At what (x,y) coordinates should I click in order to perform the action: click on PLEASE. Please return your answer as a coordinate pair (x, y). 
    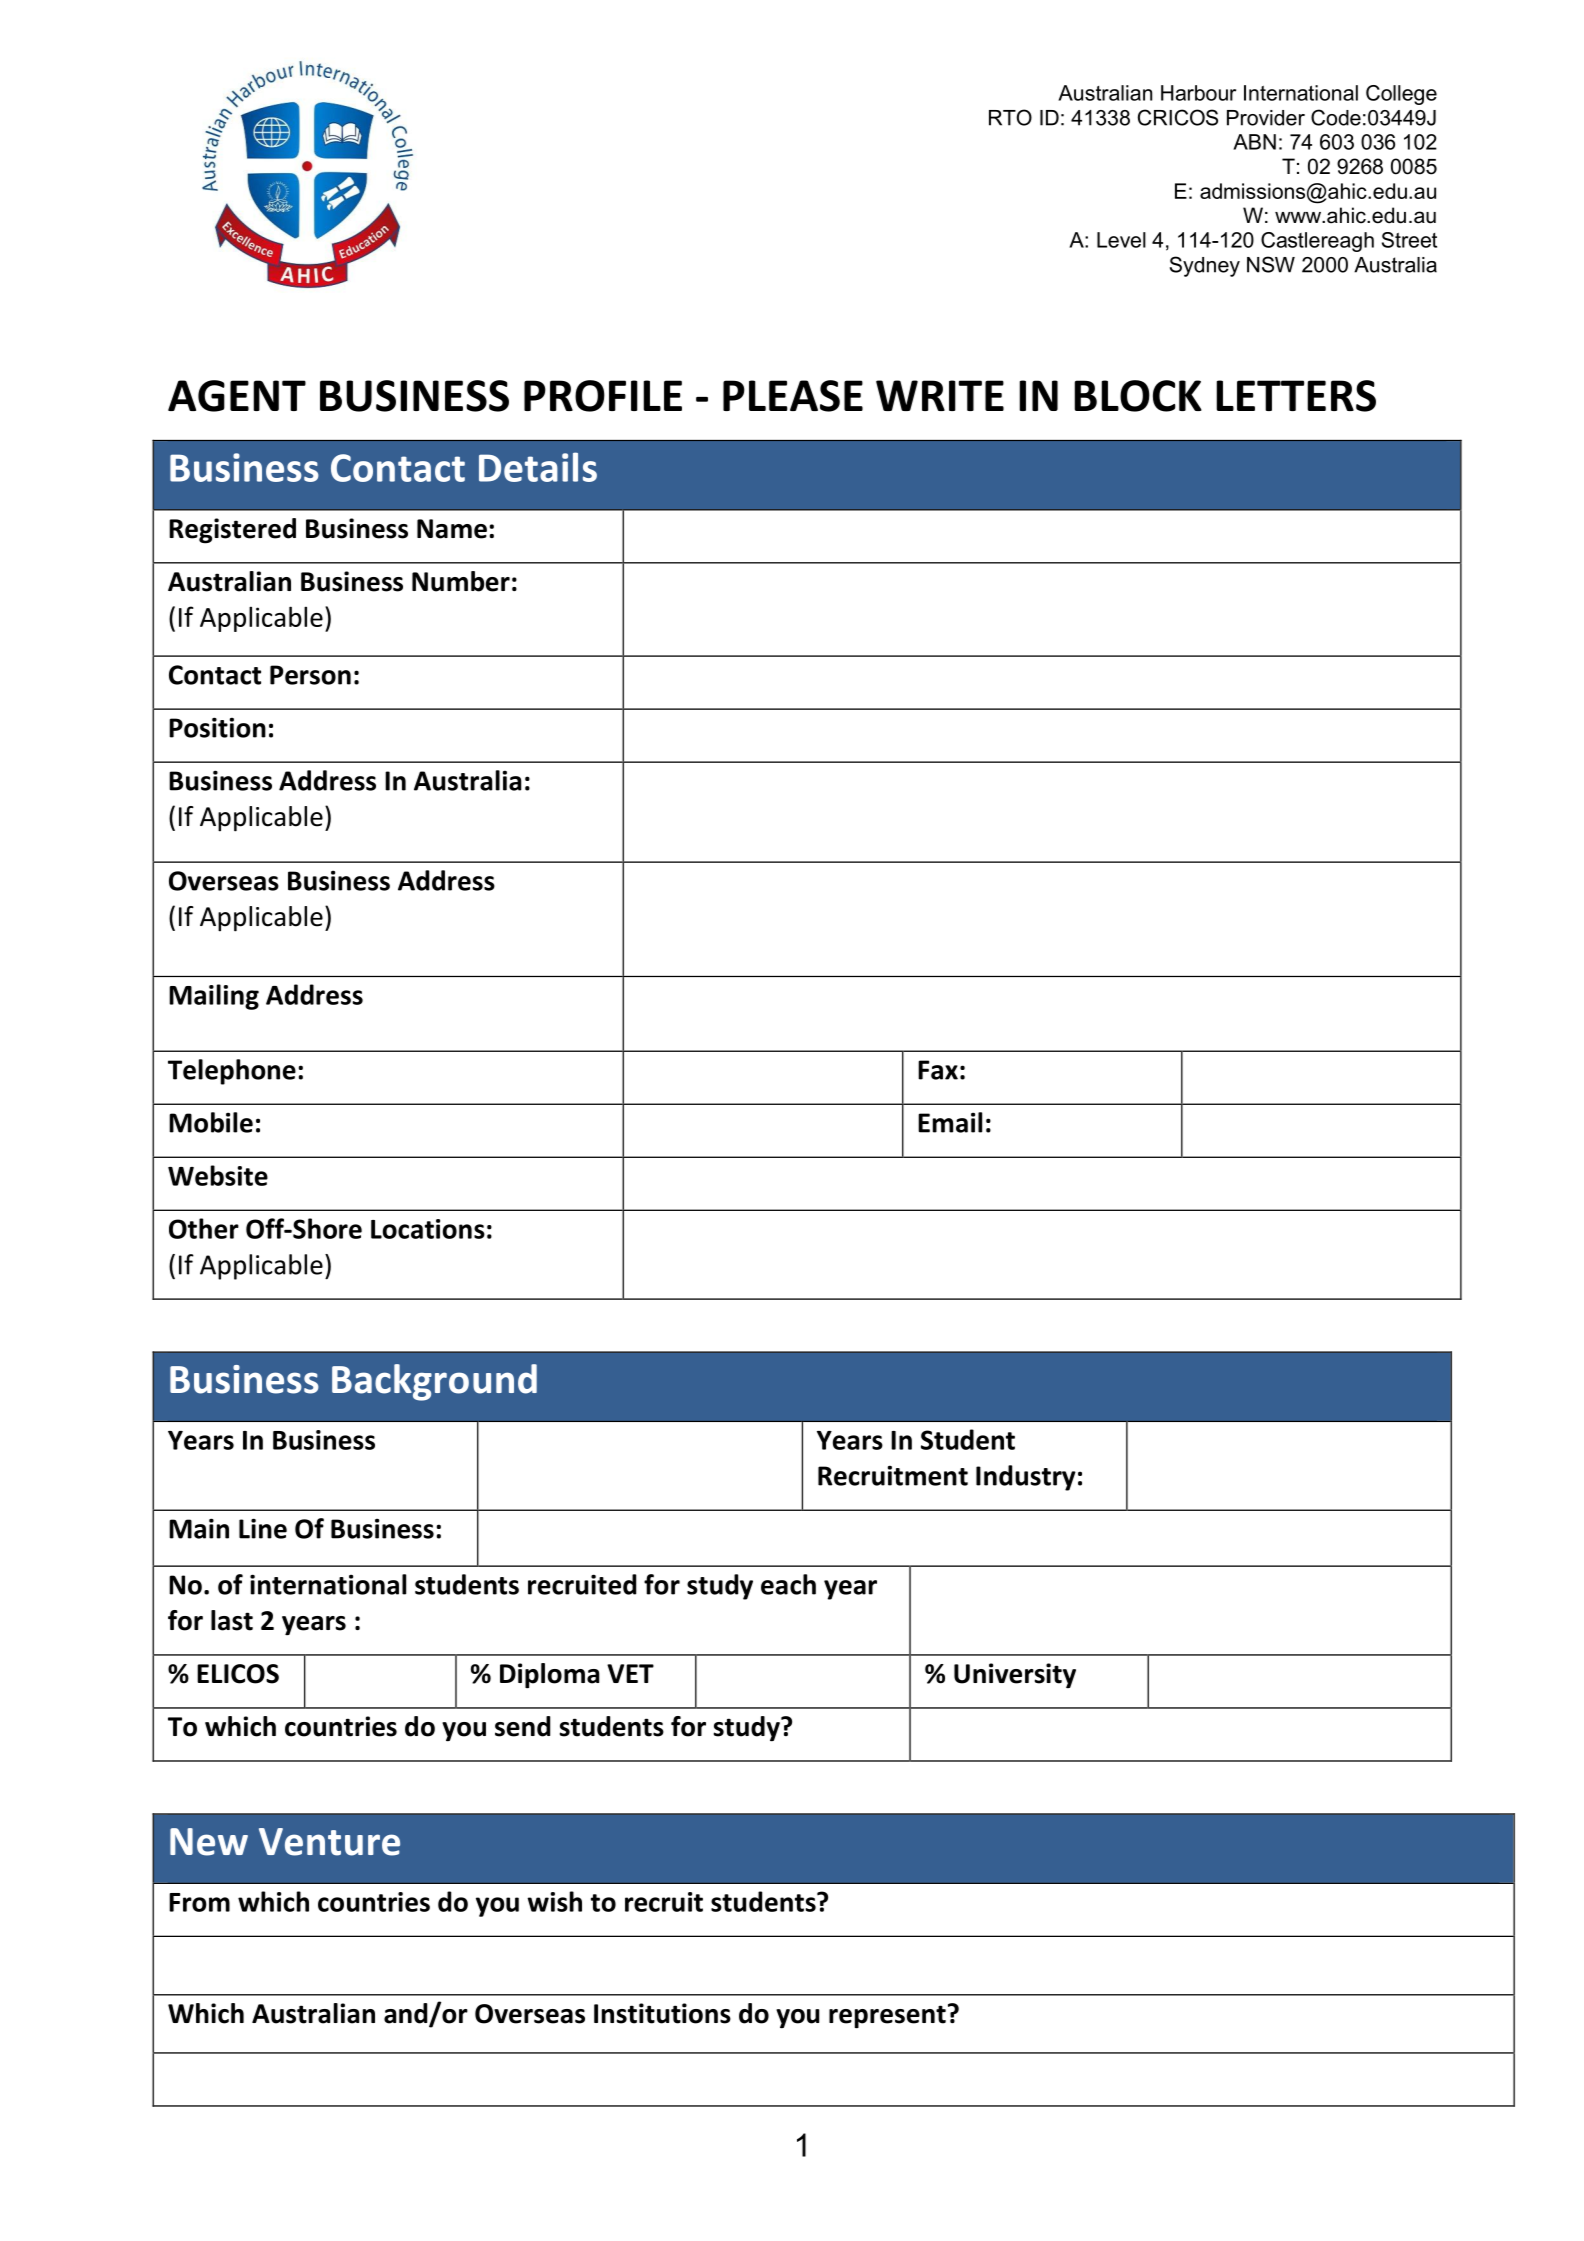
    Looking at the image, I should click on (793, 396).
